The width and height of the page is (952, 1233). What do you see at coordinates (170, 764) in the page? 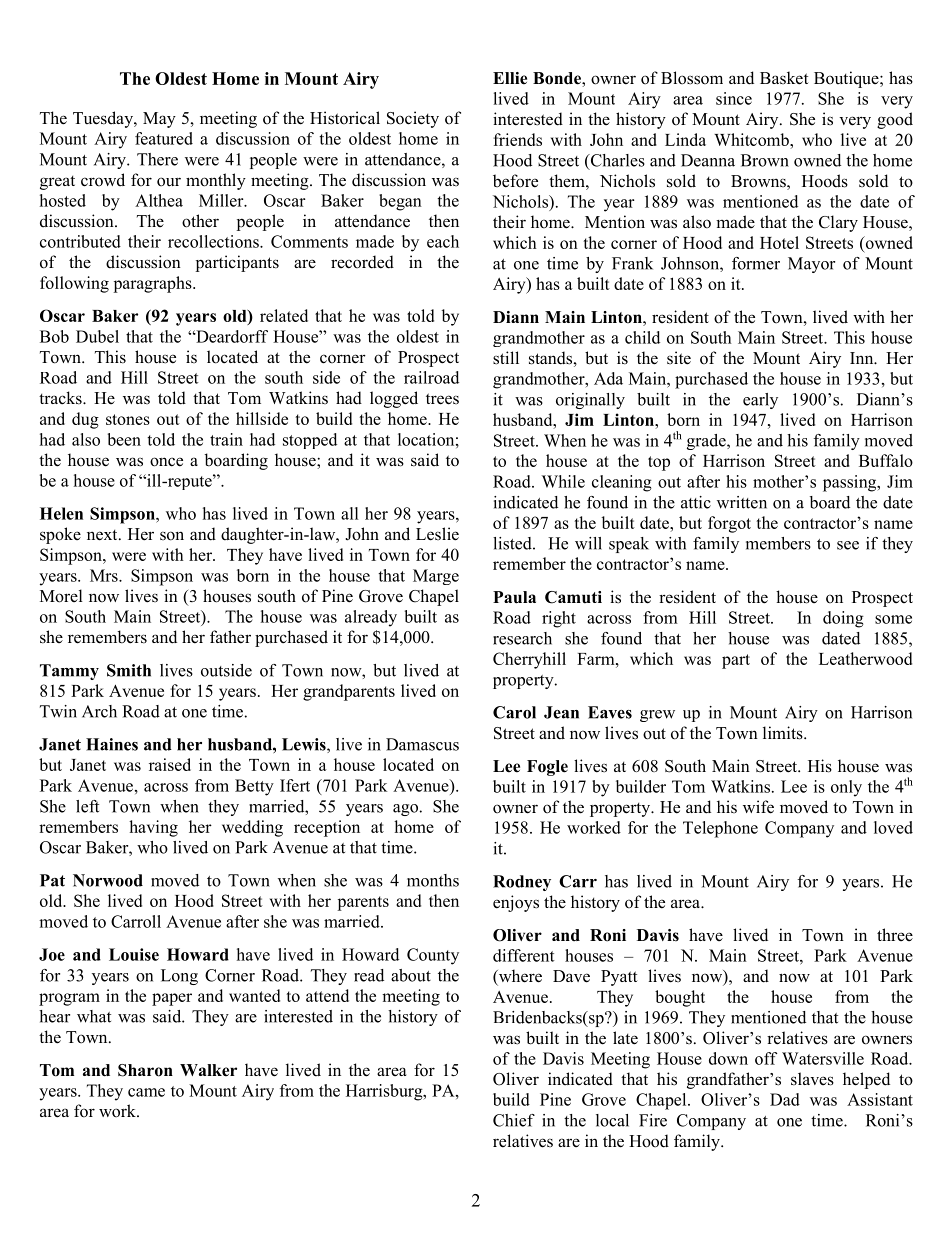
I see `raised` at bounding box center [170, 764].
